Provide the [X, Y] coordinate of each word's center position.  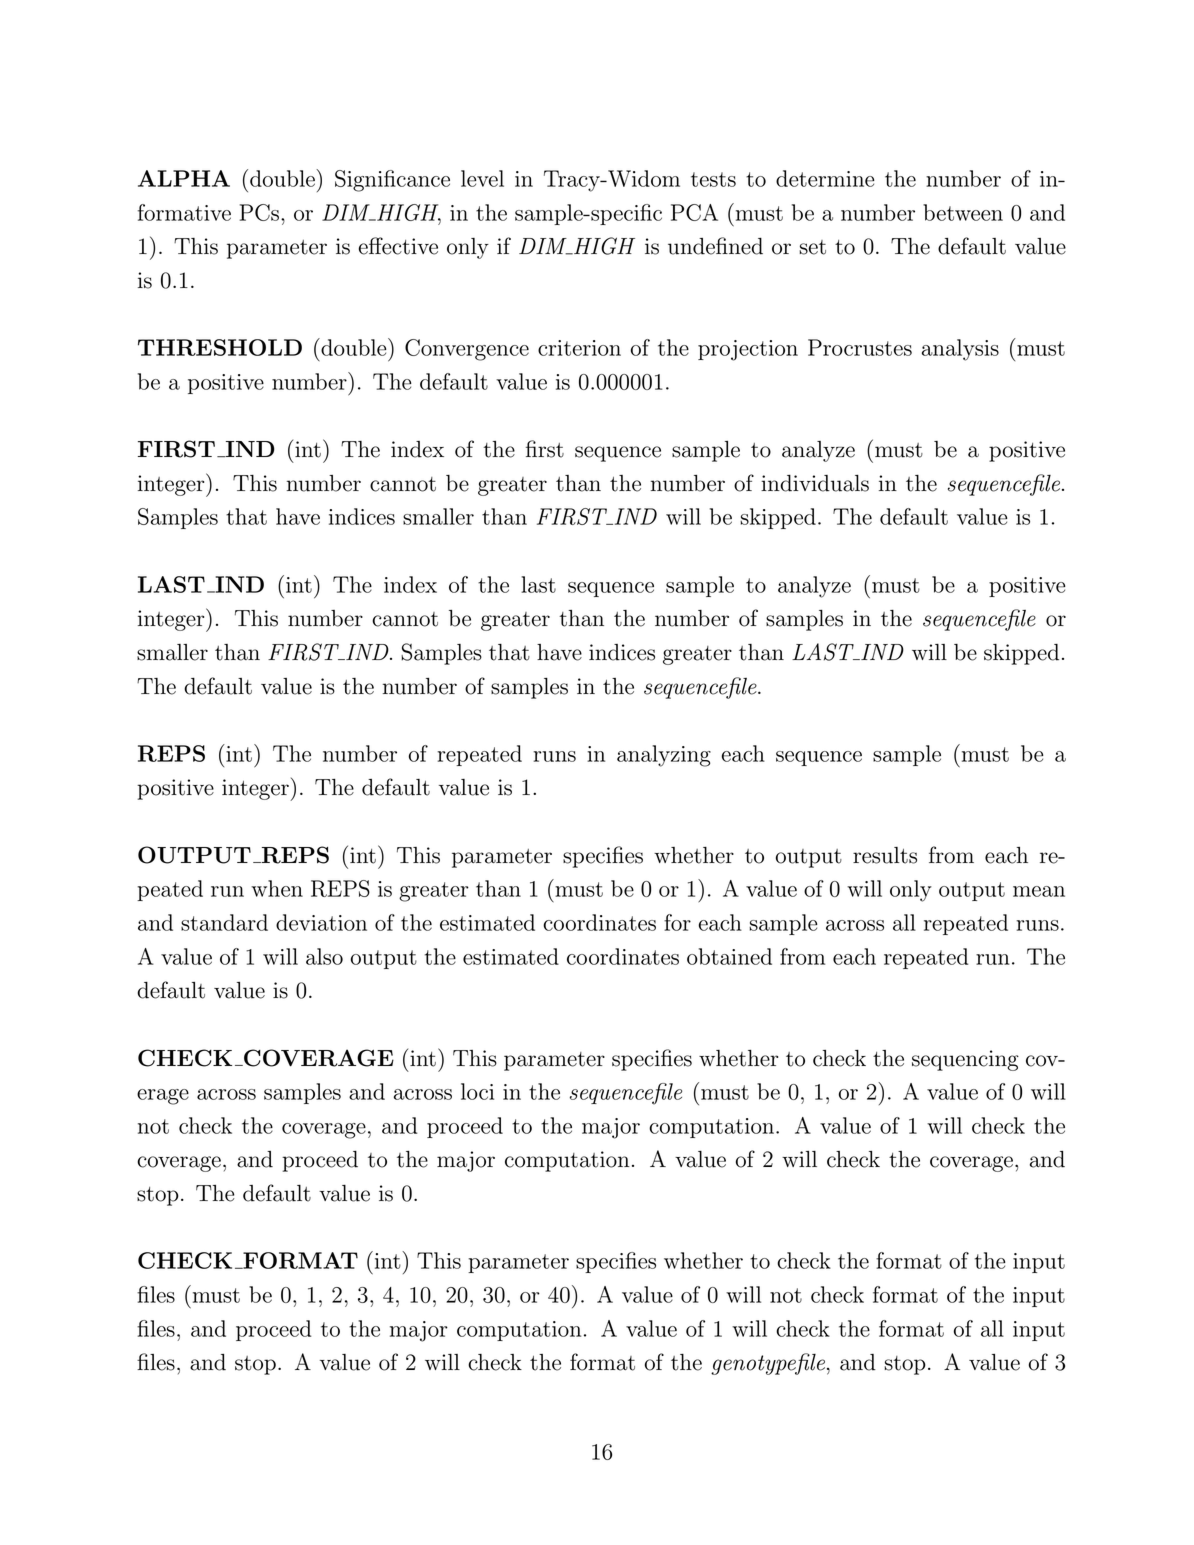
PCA [694, 212]
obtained [729, 956]
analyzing [664, 756]
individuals [815, 483]
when [277, 888]
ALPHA [184, 178]
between [963, 212]
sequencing [965, 1060]
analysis [960, 350]
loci [477, 1091]
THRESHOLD [220, 347]
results [885, 855]
